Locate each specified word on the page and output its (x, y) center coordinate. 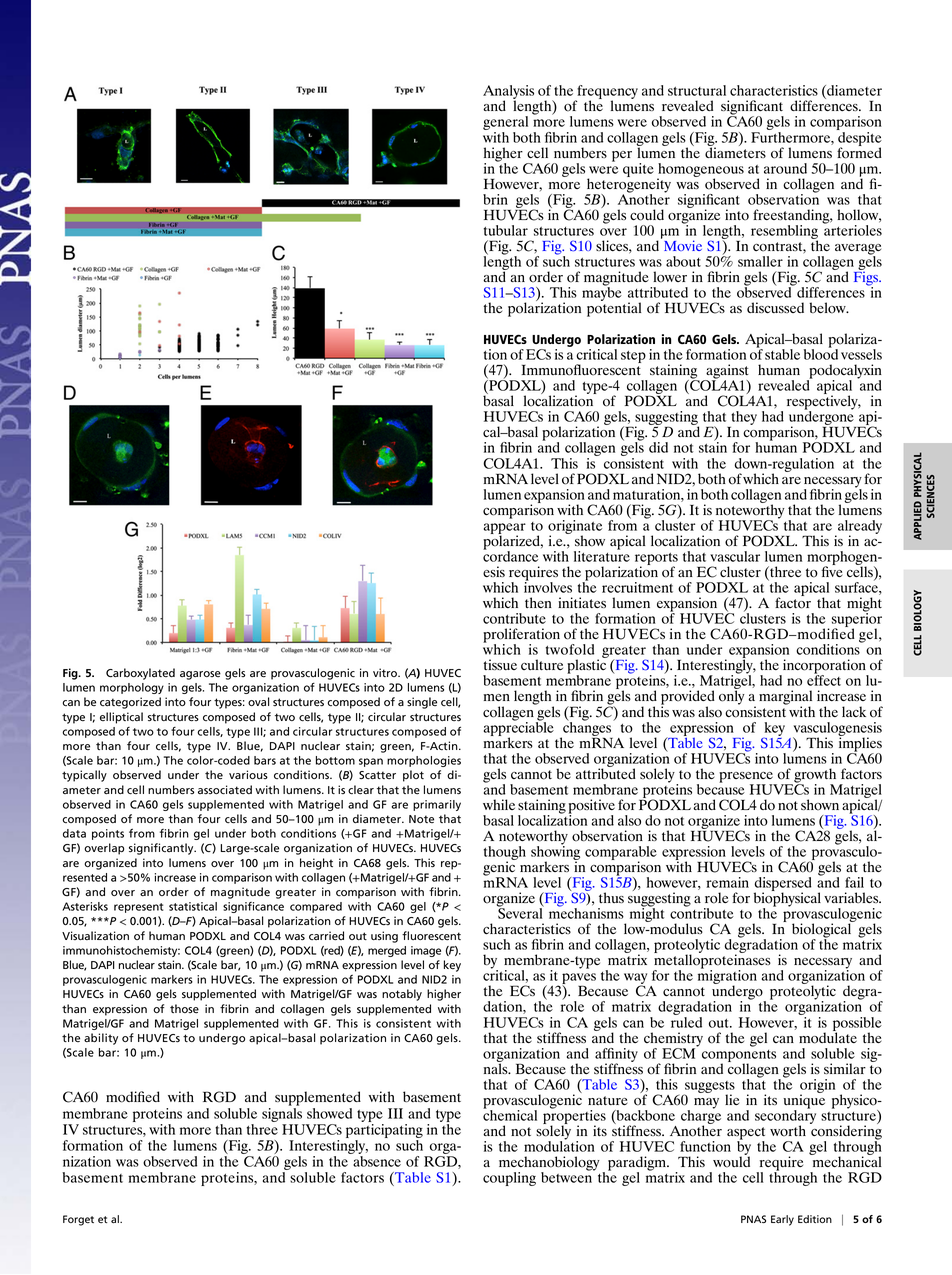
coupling (509, 1179)
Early (782, 1220)
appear (505, 530)
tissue (500, 664)
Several (521, 912)
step (633, 357)
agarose (200, 675)
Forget (78, 1220)
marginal (785, 698)
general (505, 124)
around (785, 168)
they (743, 419)
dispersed (782, 885)
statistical (193, 906)
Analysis (508, 93)
